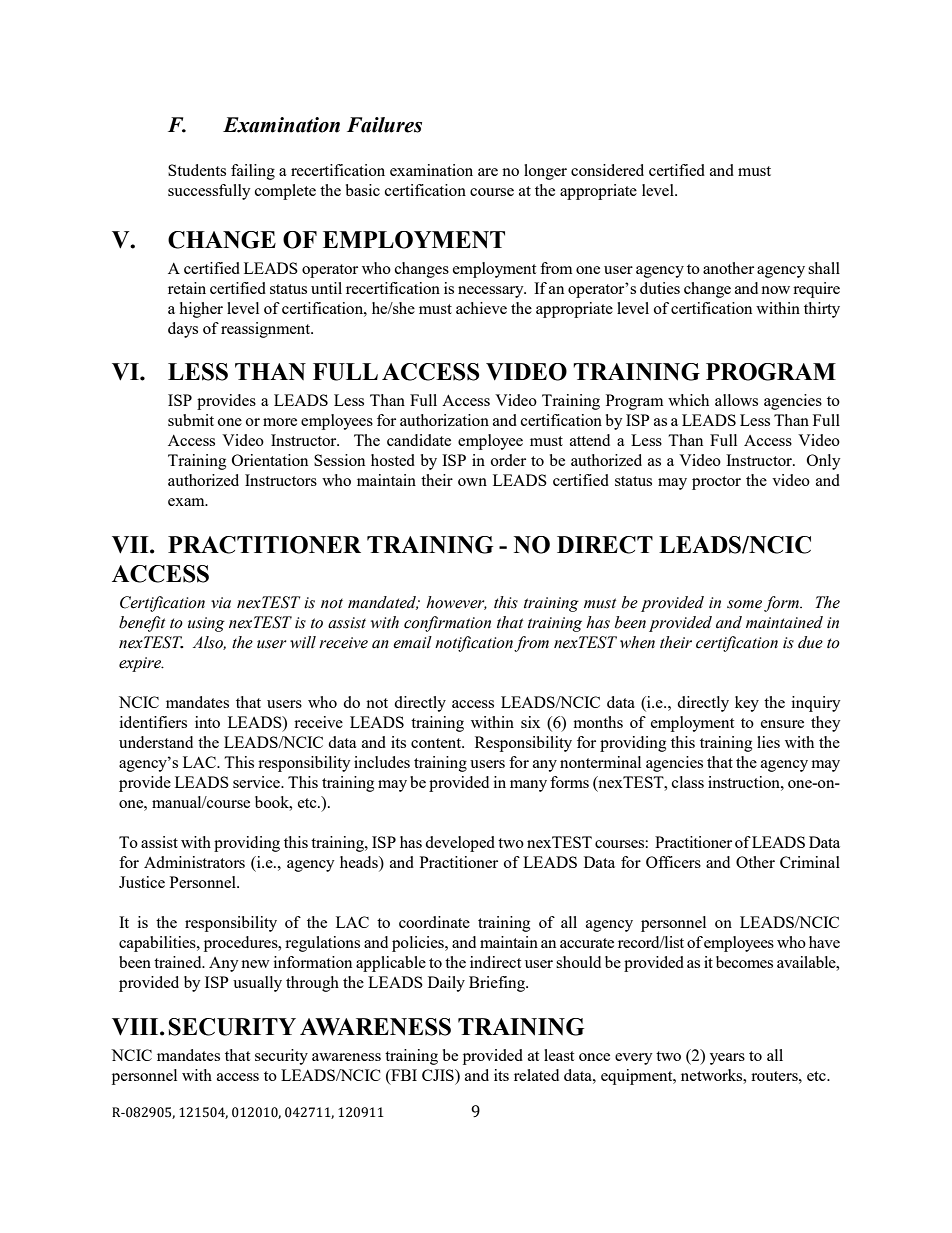 This screenshot has height=1233, width=952. Describe the element at coordinates (197, 170) in the screenshot. I see `Students` at that location.
